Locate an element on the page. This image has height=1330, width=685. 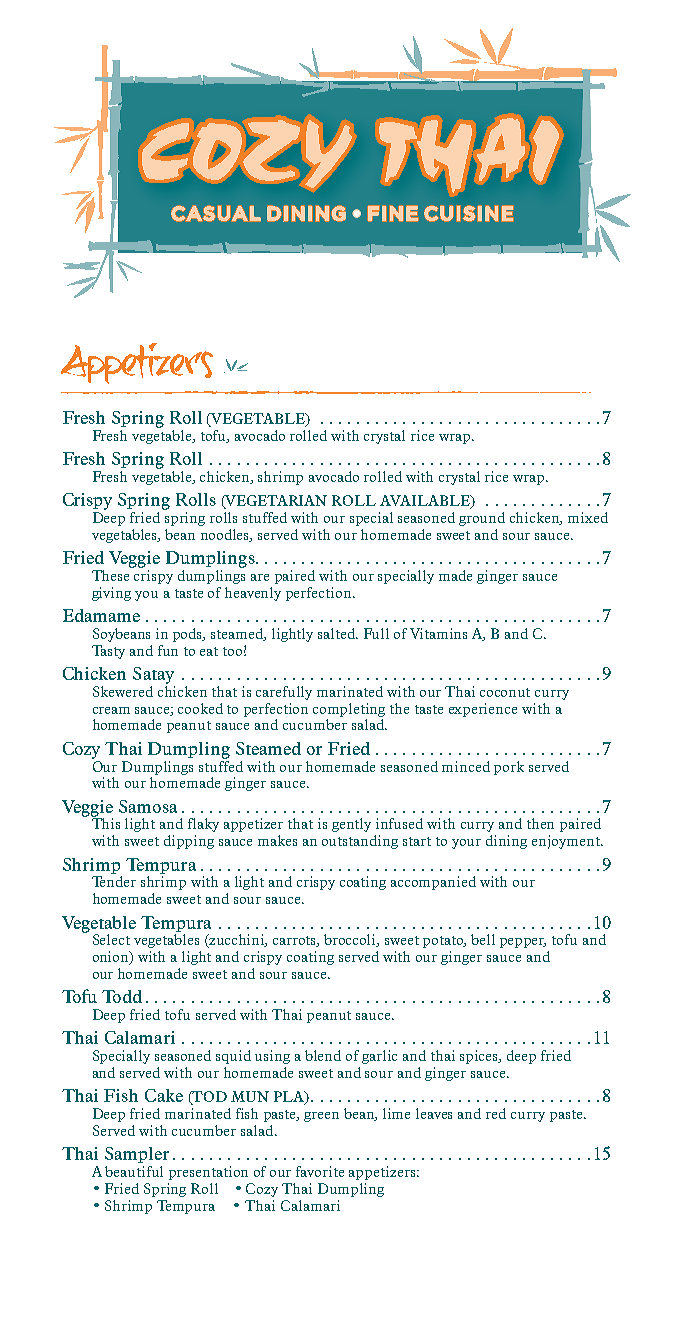
These is located at coordinates (110, 575).
